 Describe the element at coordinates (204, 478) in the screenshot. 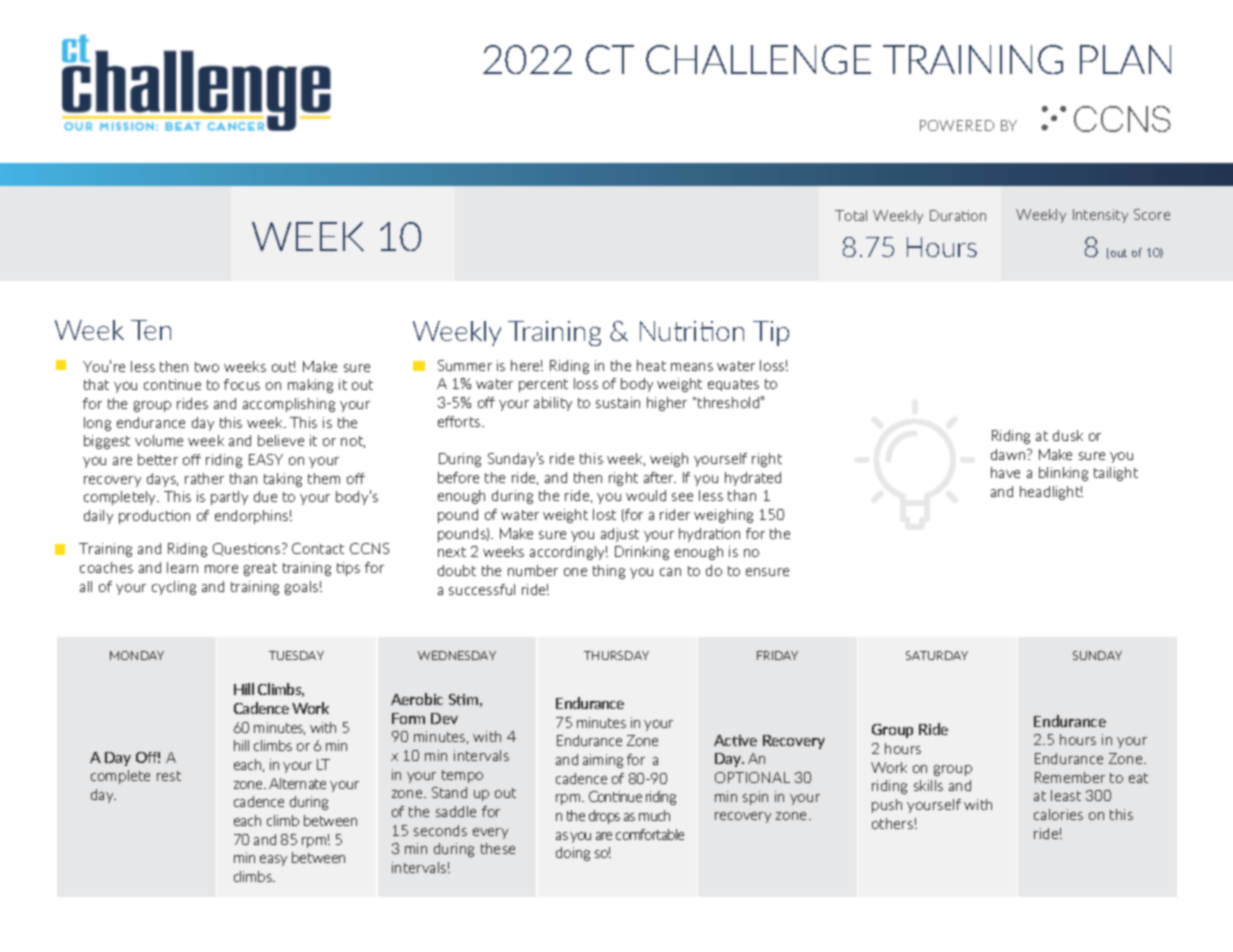

I see `rather` at that location.
